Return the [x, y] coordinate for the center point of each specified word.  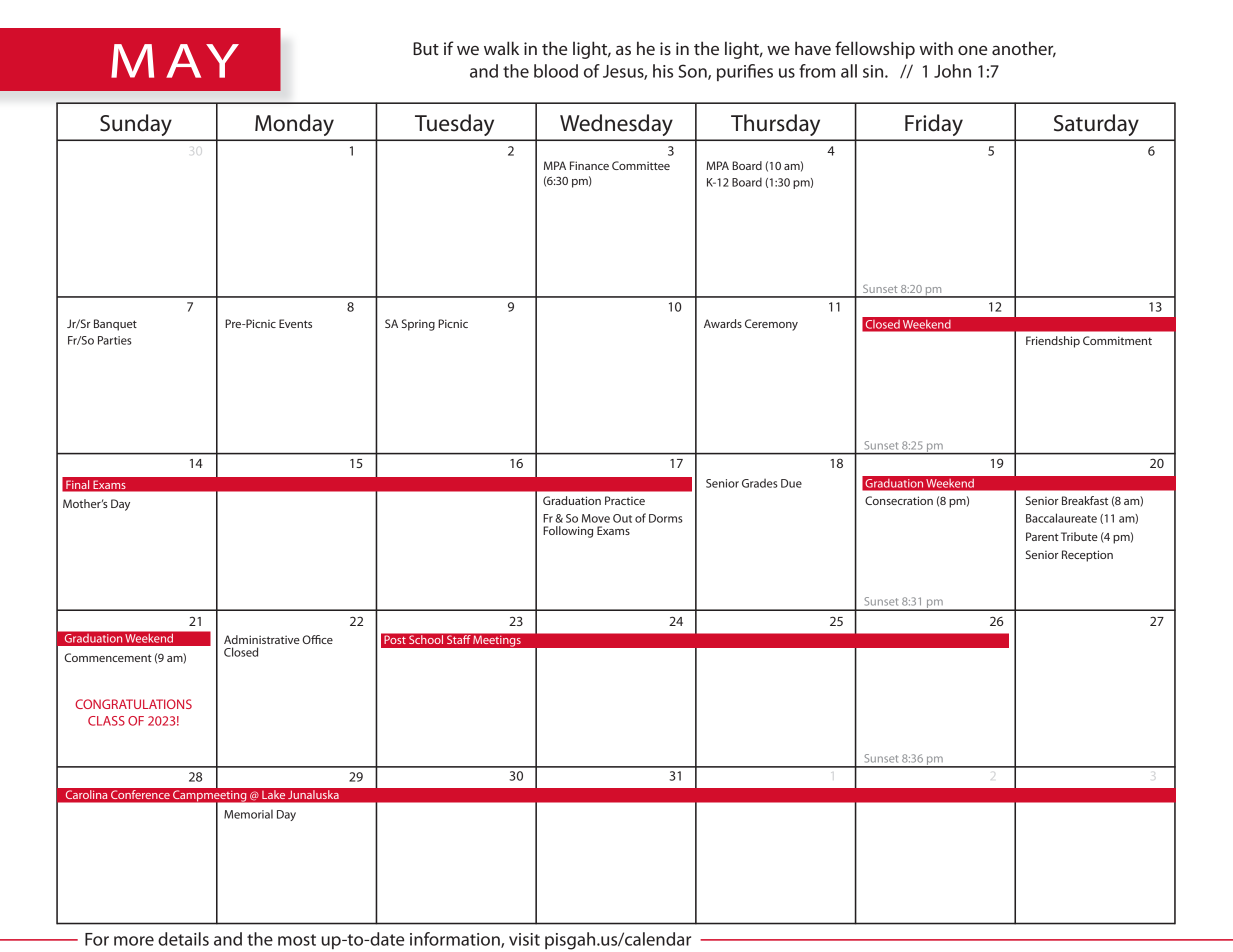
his [663, 71]
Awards [723, 323]
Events [295, 323]
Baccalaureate [1061, 518]
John [952, 71]
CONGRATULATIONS [133, 704]
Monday [294, 125]
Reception [1087, 556]
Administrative [262, 639]
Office [318, 639]
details [183, 939]
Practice [625, 500]
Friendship [1053, 342]
